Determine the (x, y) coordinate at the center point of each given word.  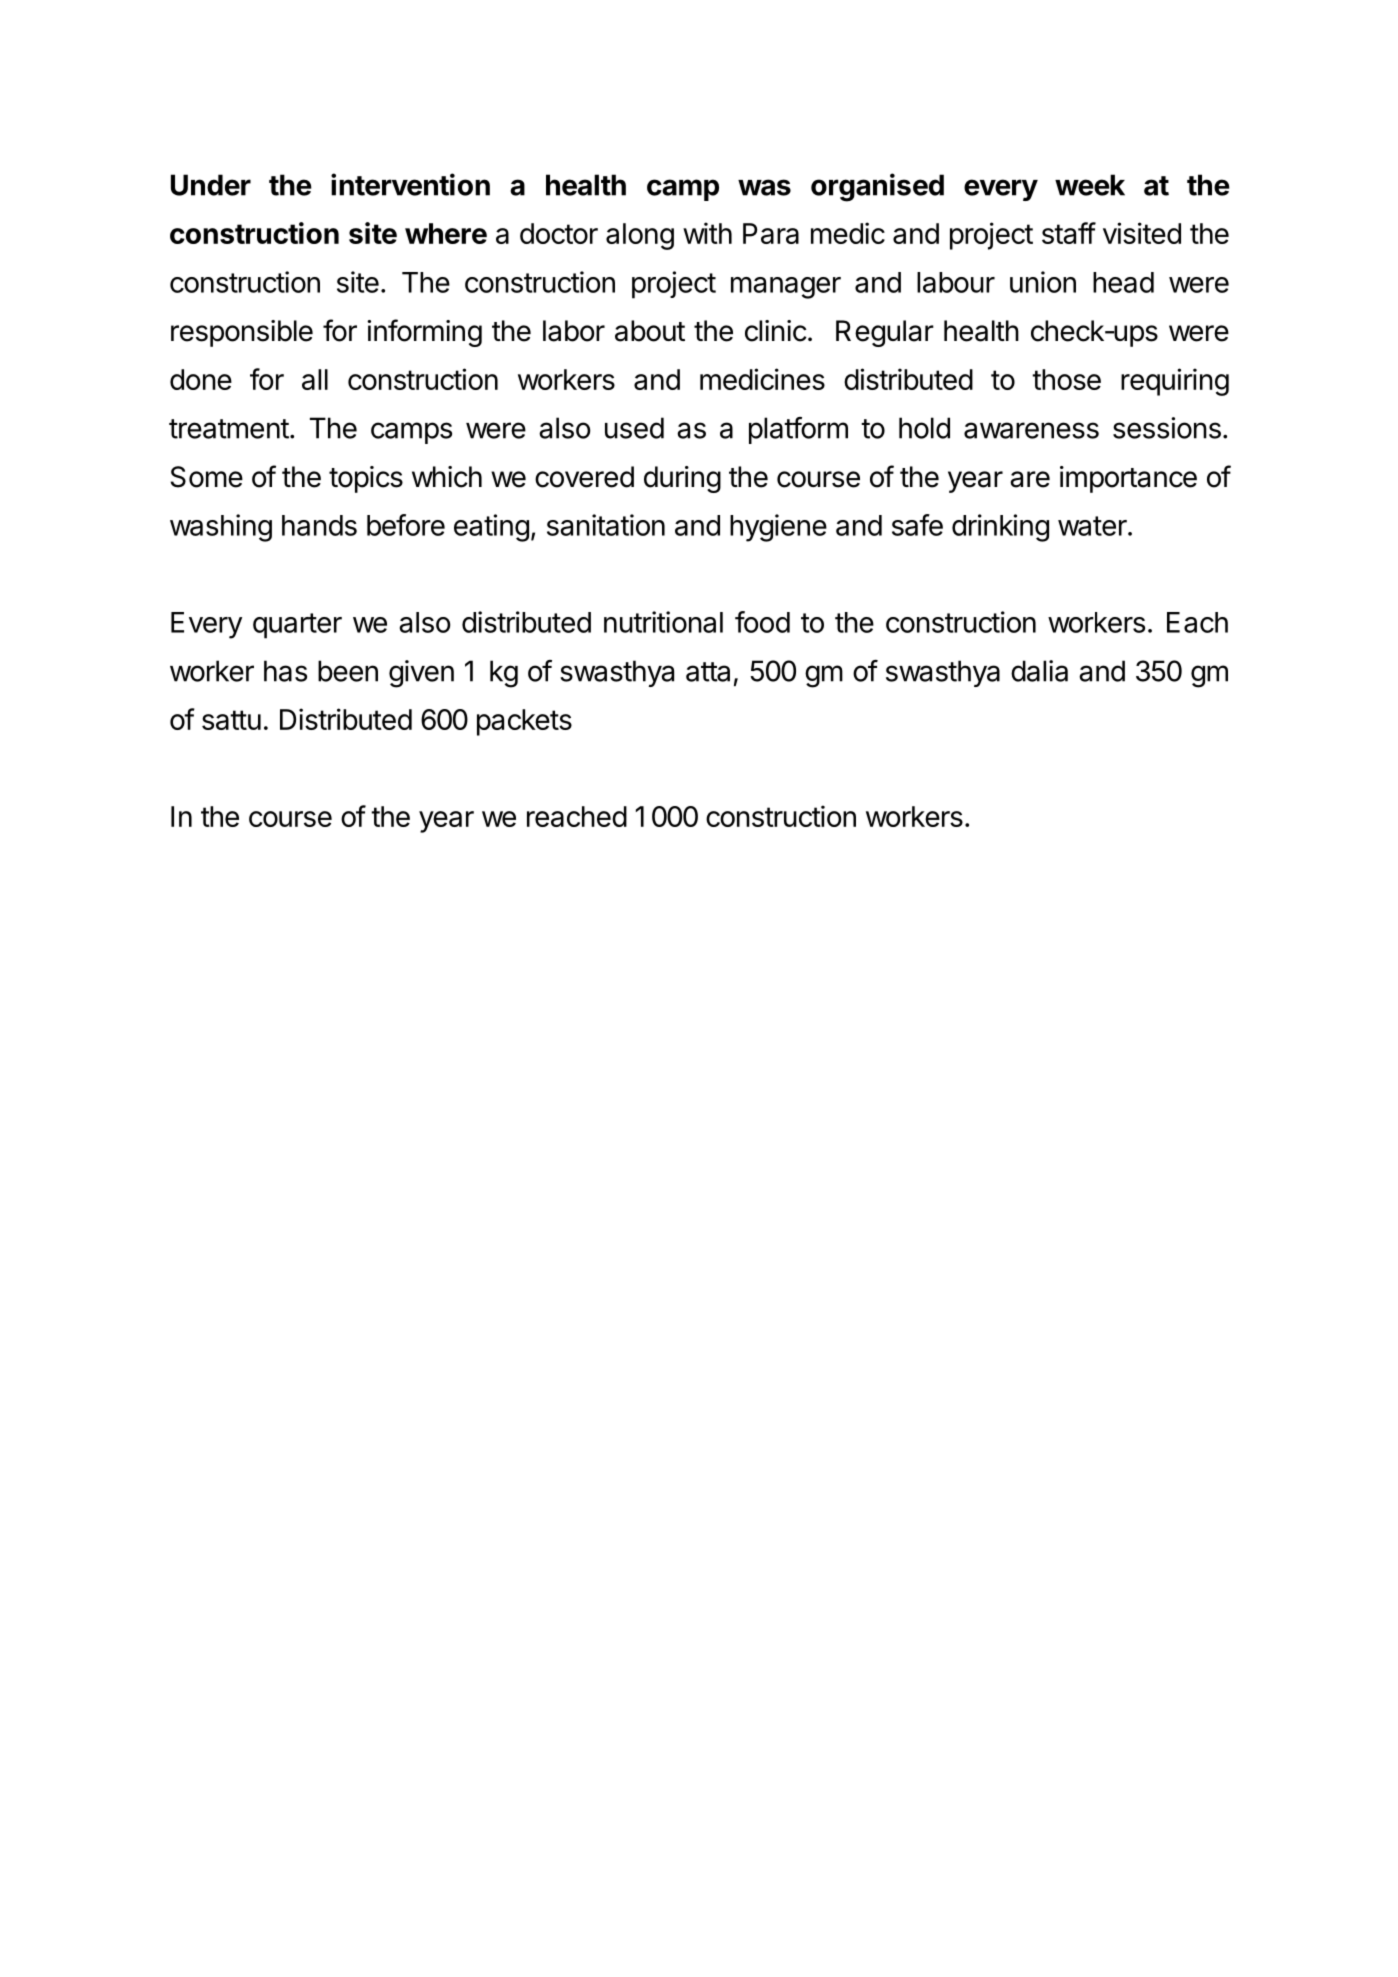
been (348, 671)
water (1093, 526)
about (650, 331)
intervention (410, 184)
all (315, 379)
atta (708, 672)
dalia (1039, 671)
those (1066, 379)
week (1090, 185)
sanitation (606, 525)
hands (319, 525)
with (707, 233)
